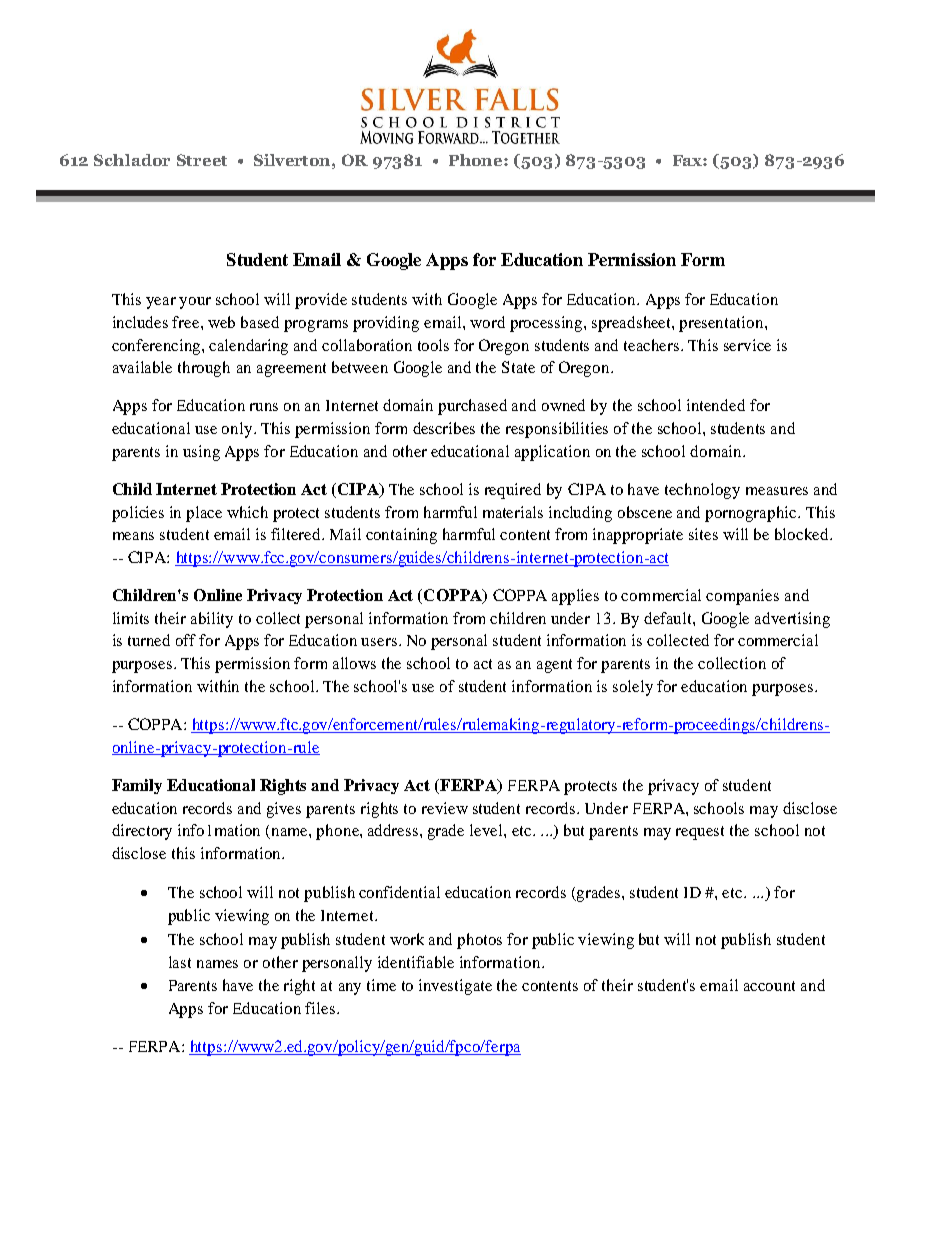 This page has width=952, height=1233. I want to click on companies, so click(742, 597).
